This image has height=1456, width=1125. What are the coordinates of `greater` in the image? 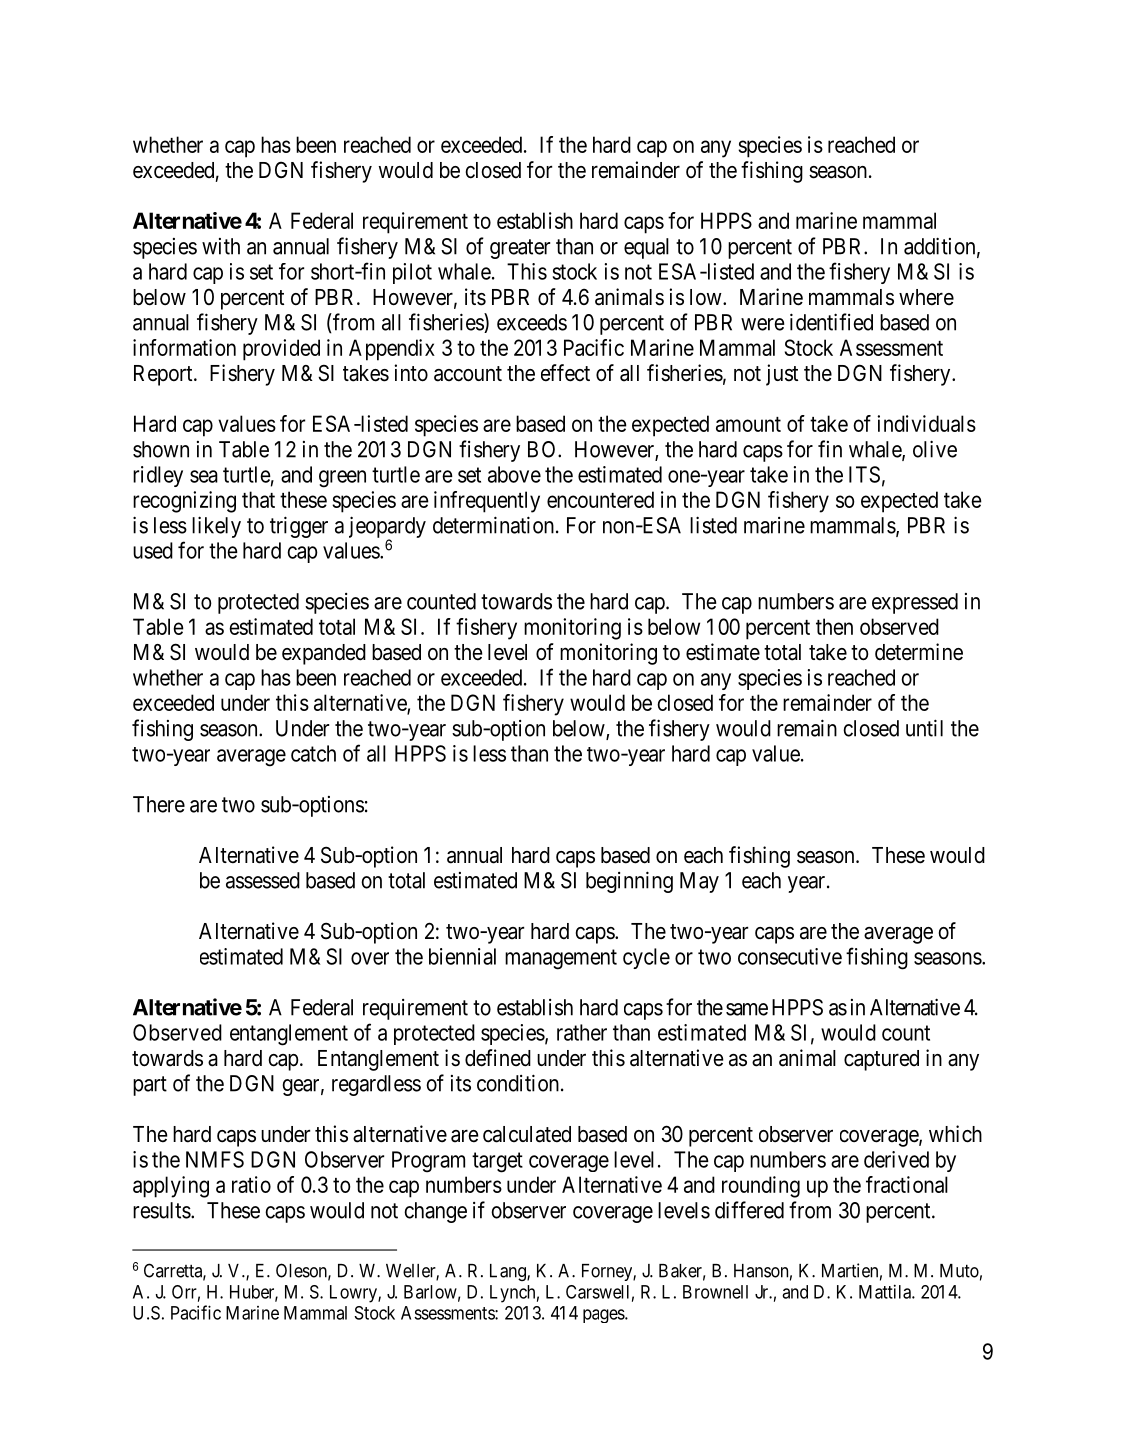 It's located at (520, 249).
